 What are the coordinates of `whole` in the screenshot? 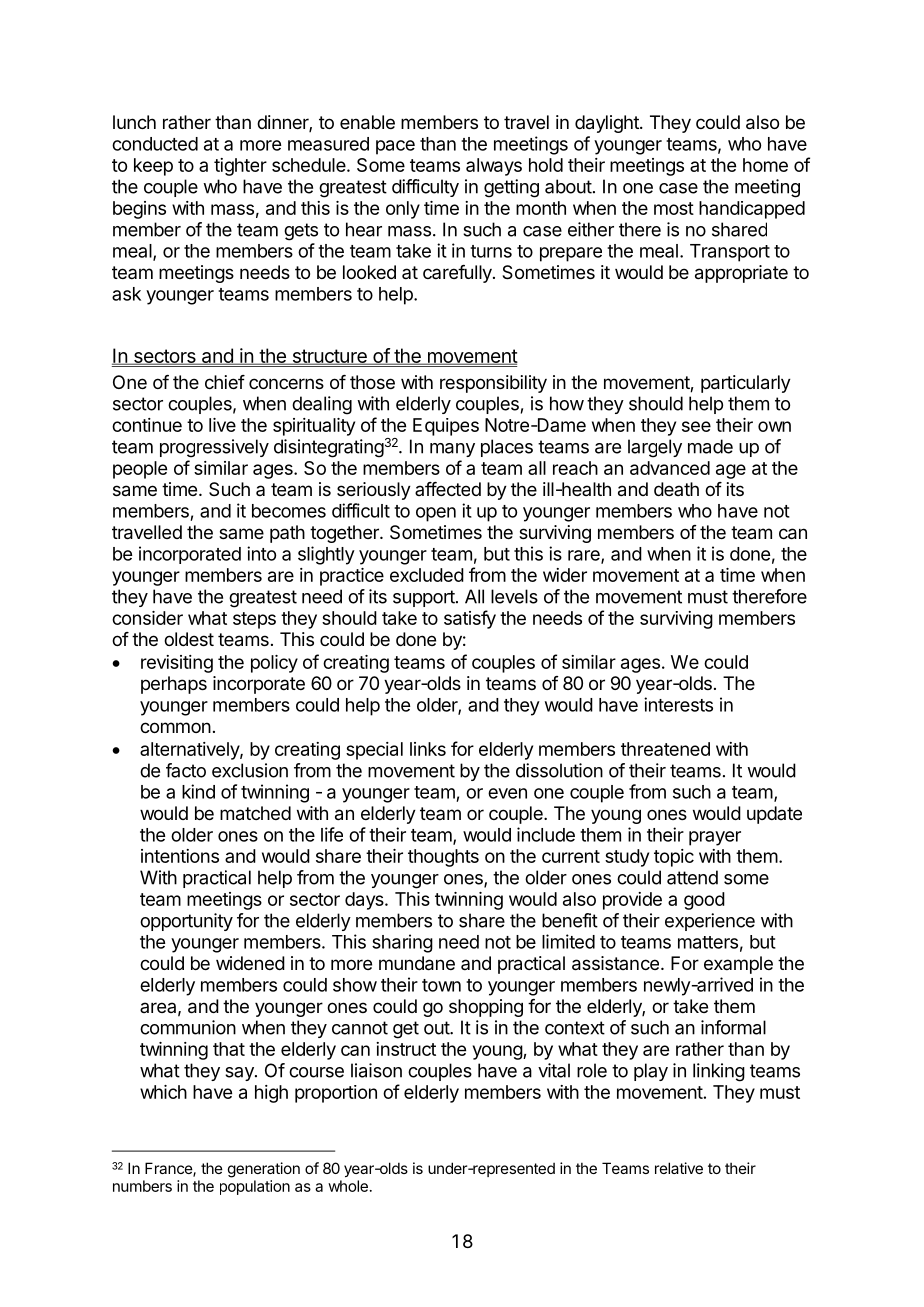 It's located at (348, 1186).
